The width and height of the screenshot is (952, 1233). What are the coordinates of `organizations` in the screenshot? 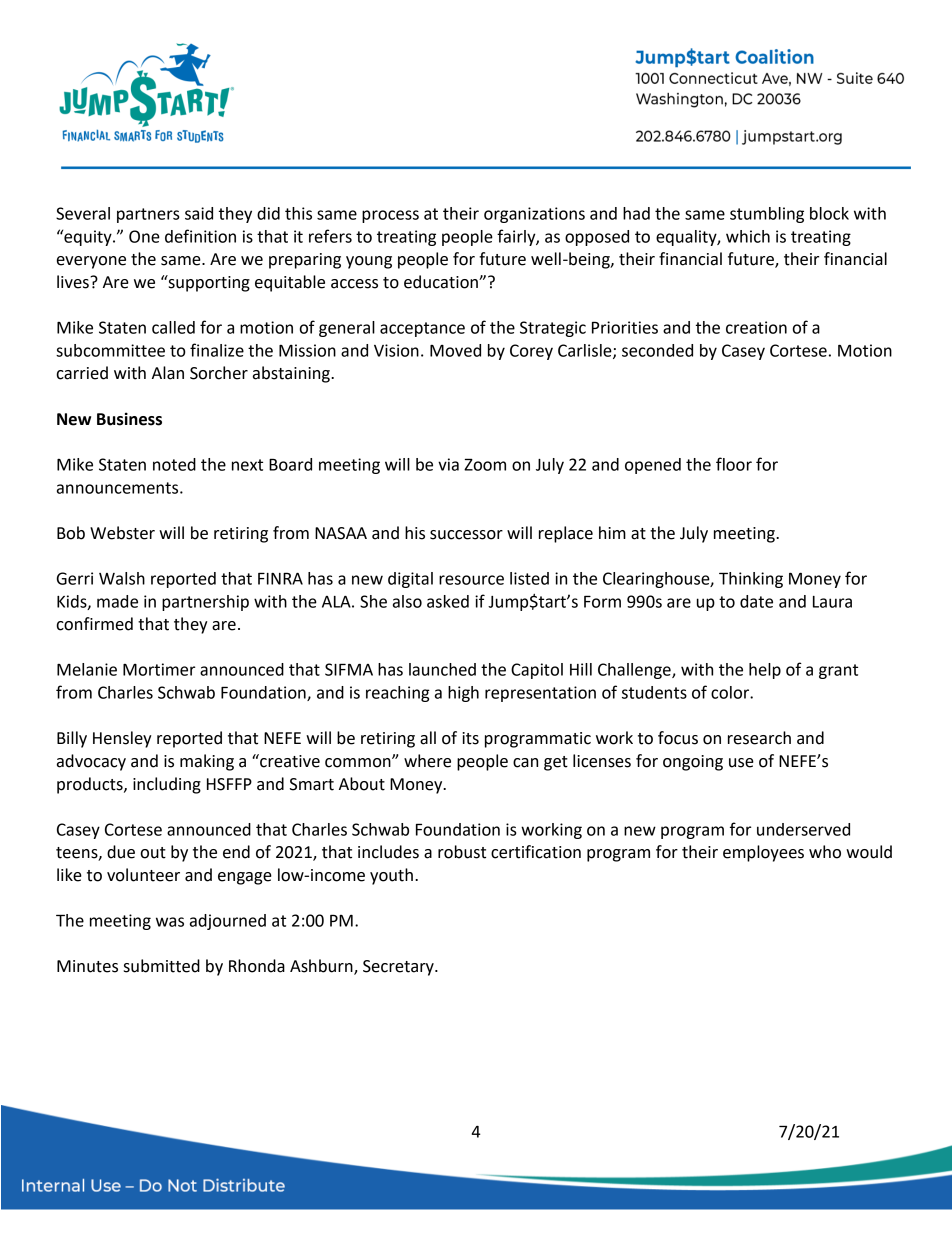 It's located at (534, 215).
